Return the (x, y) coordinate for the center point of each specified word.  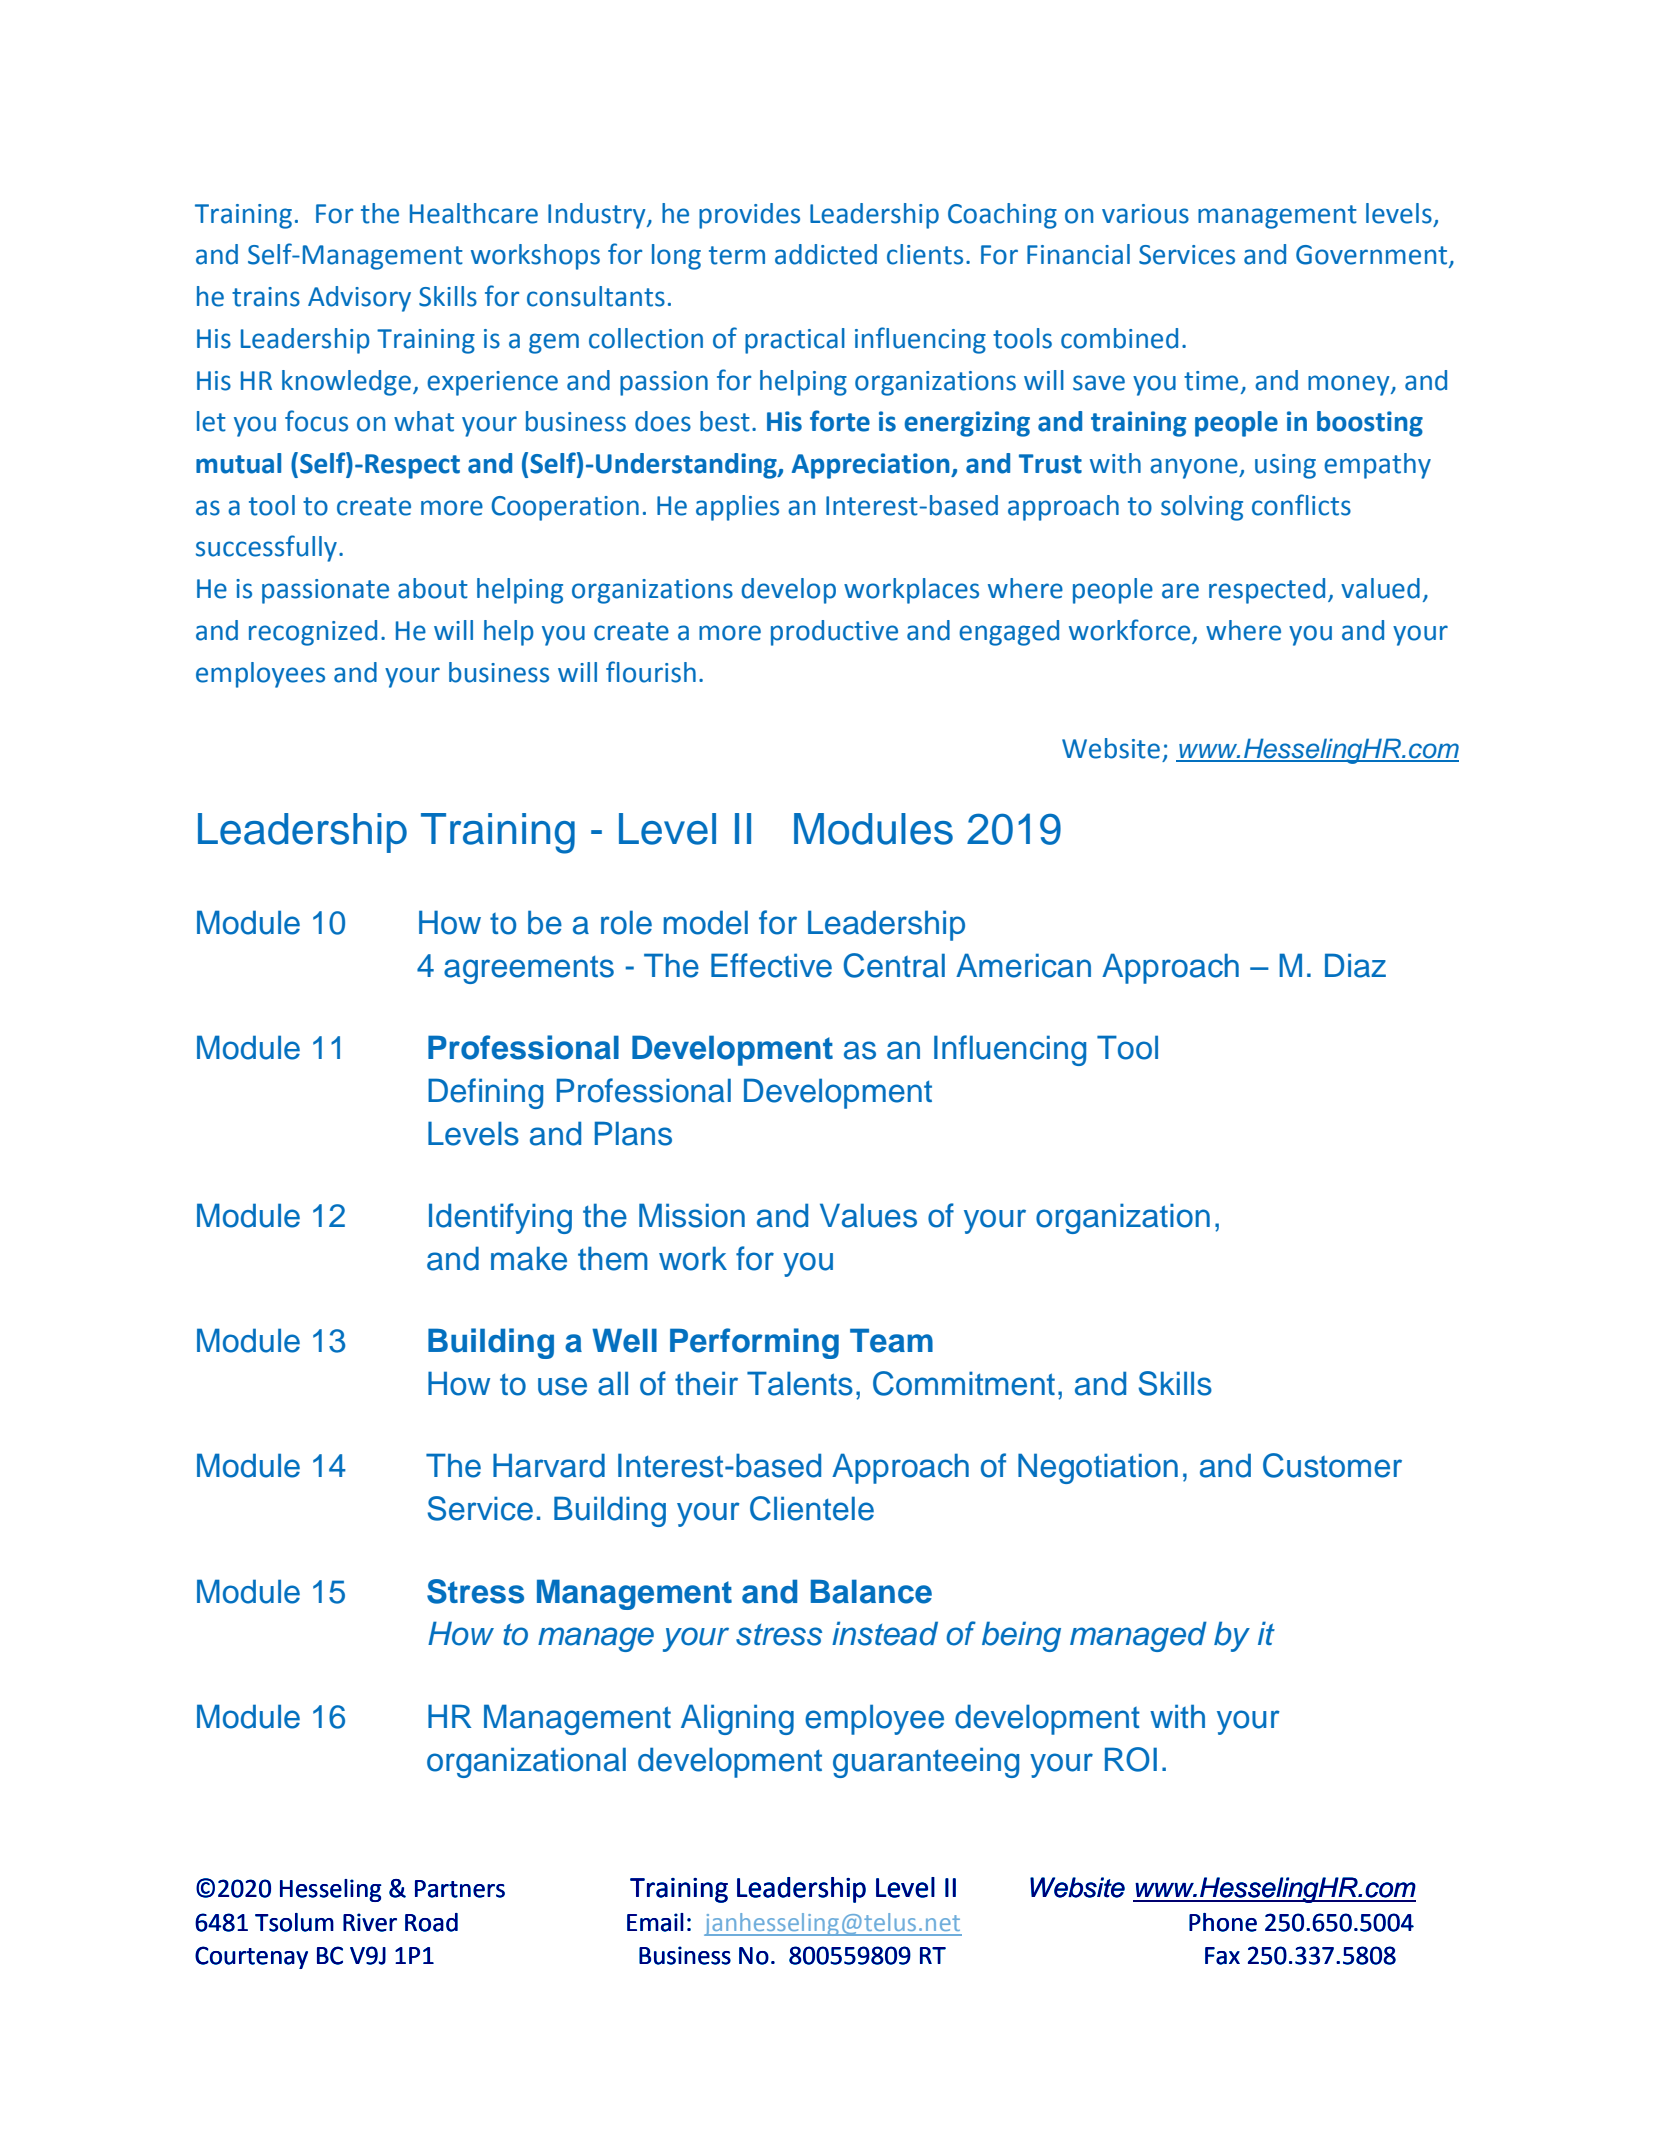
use (562, 1386)
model (706, 922)
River (370, 1922)
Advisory (359, 299)
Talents (800, 1383)
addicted (826, 254)
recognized (313, 633)
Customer (1332, 1465)
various (1145, 214)
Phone (1223, 1922)
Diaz (1355, 965)
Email (655, 1922)
